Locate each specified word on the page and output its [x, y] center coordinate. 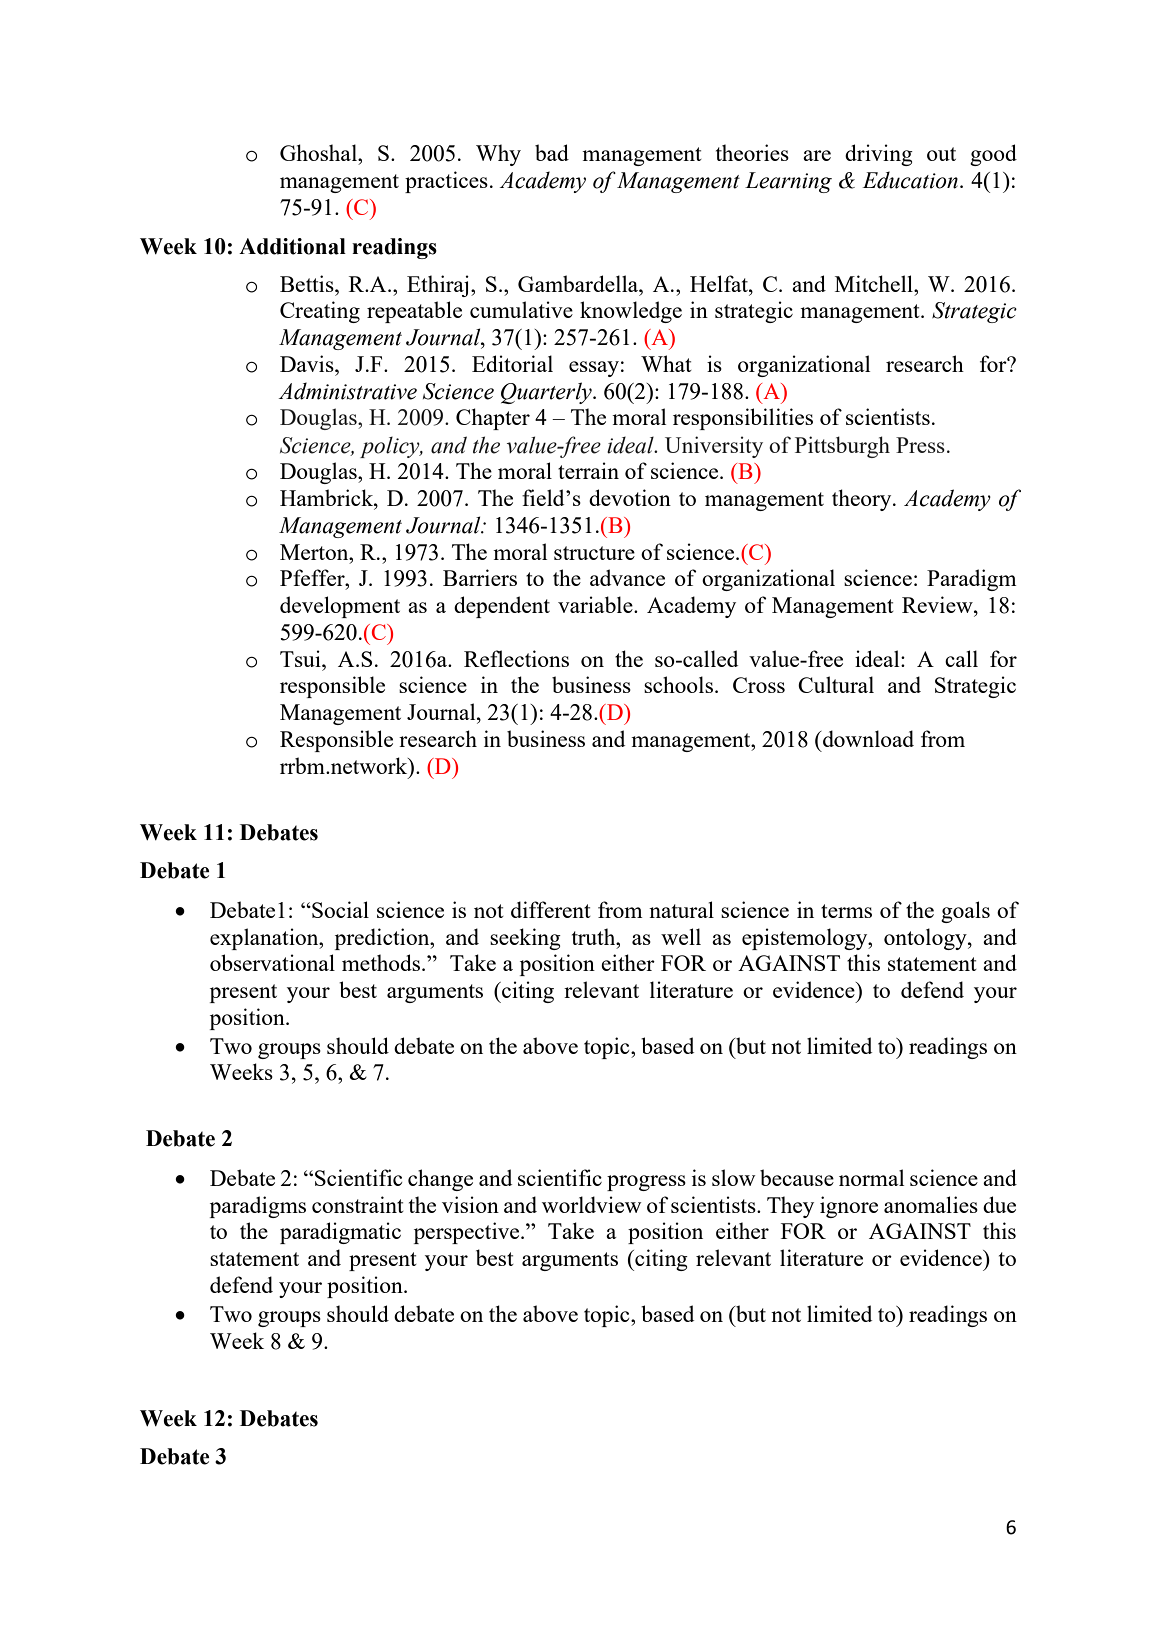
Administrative [347, 391]
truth [595, 936]
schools [678, 684]
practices [446, 182]
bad [552, 152]
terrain [588, 470]
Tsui [301, 658]
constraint [358, 1204]
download [867, 738]
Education [910, 180]
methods [382, 962]
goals [965, 912]
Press [920, 445]
